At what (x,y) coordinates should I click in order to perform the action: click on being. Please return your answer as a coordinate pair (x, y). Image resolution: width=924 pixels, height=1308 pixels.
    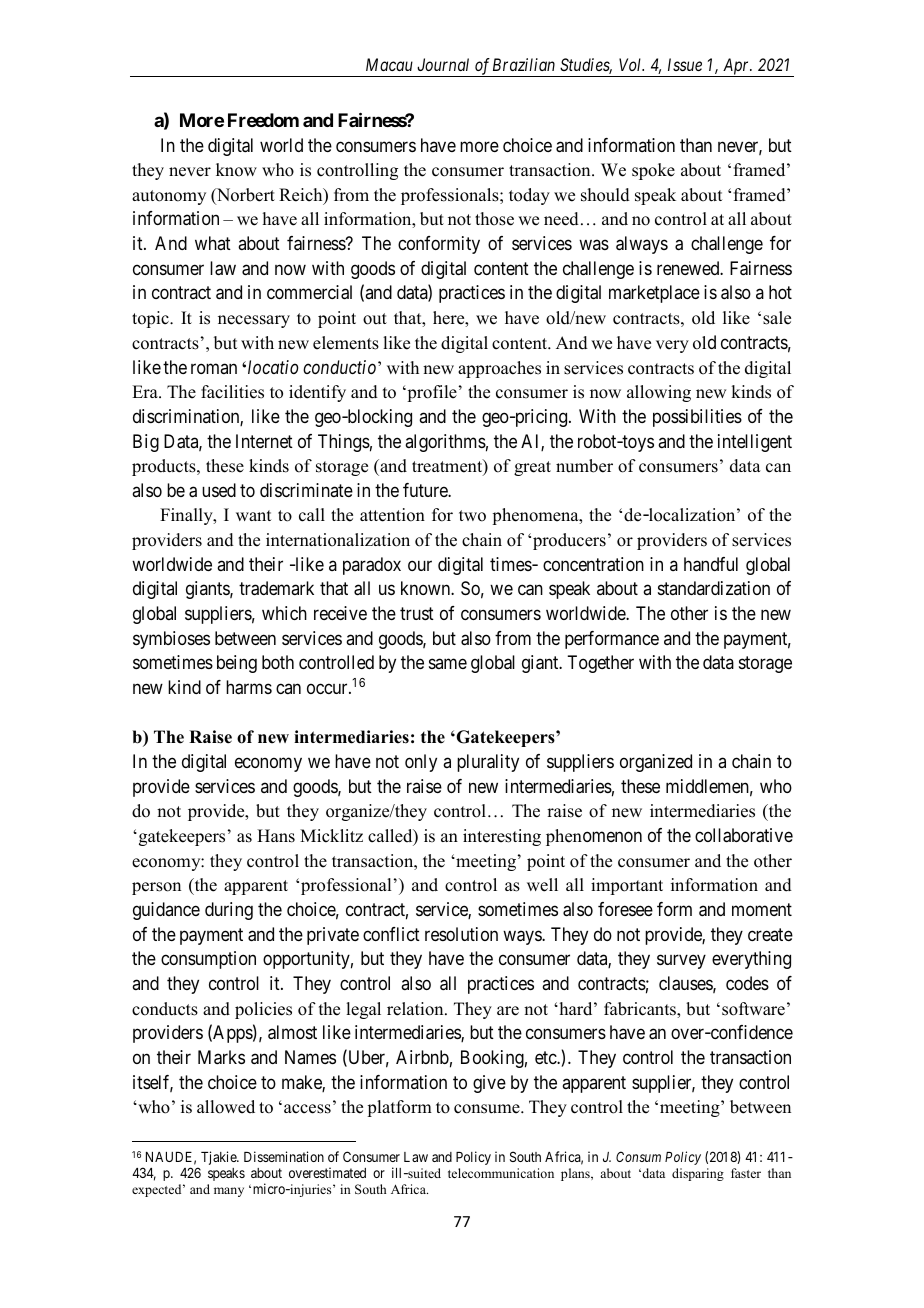
    Looking at the image, I should click on (237, 664).
